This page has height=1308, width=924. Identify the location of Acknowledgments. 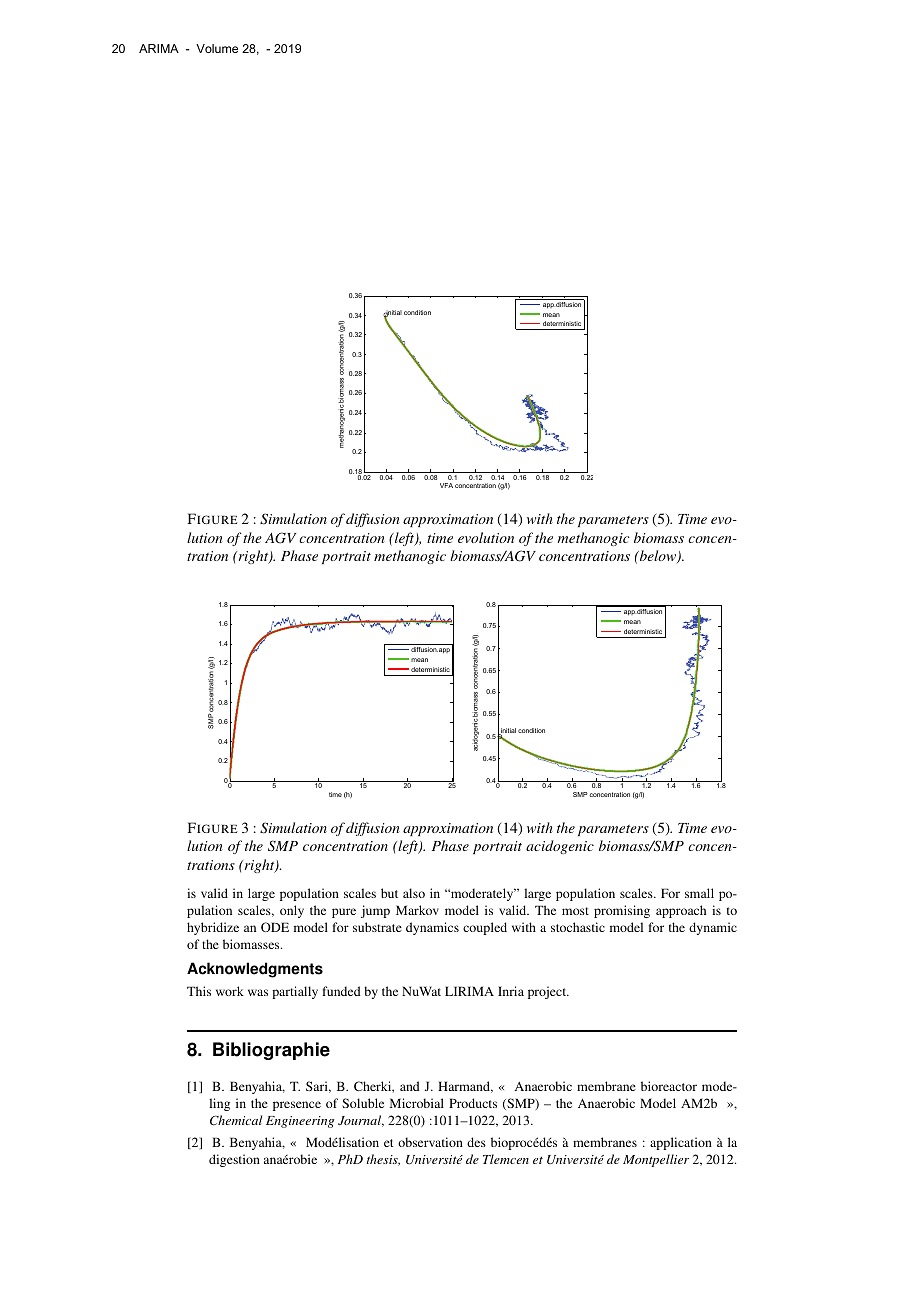
(255, 970).
